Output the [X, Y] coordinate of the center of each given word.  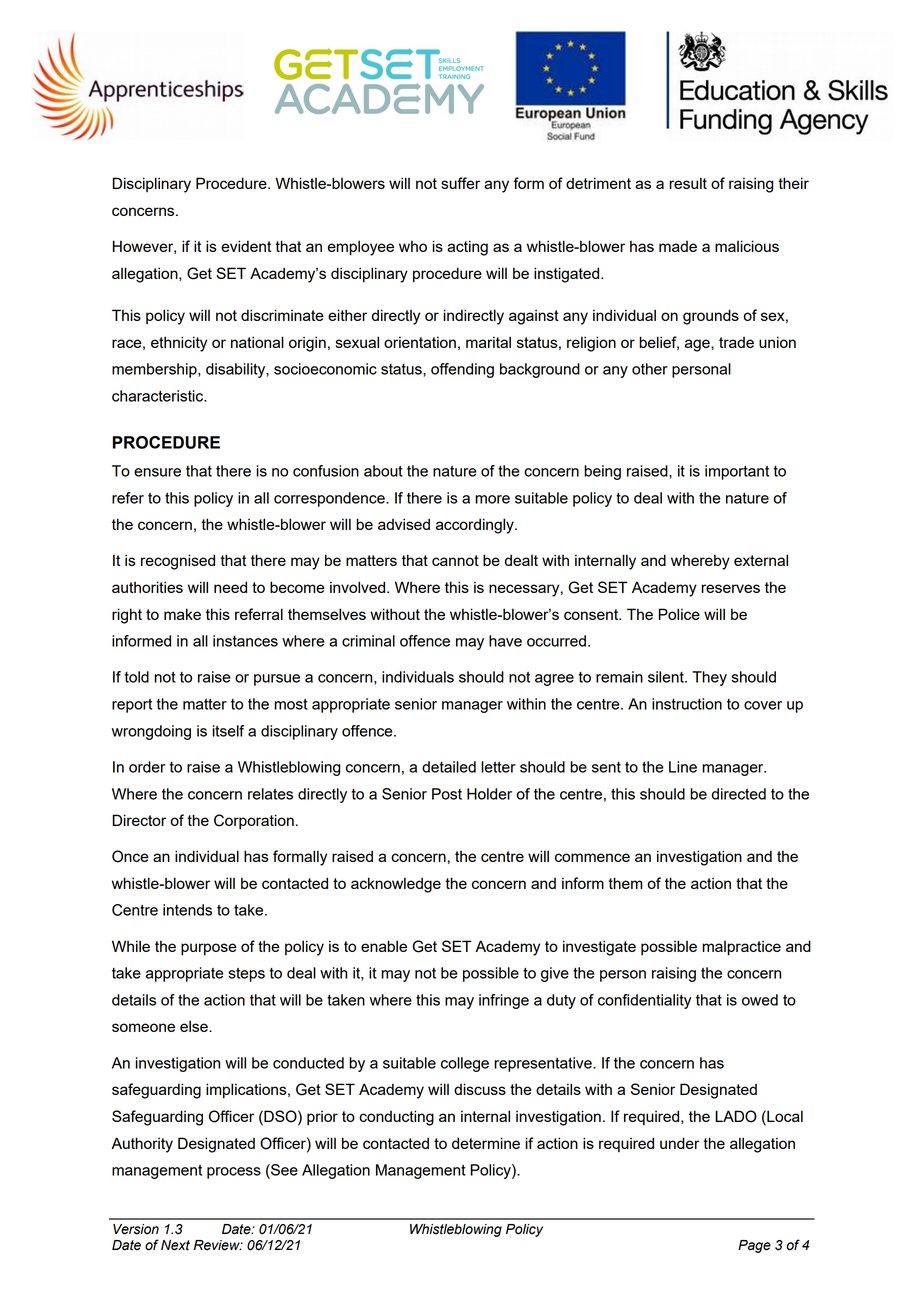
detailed [449, 767]
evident [246, 246]
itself [228, 731]
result [688, 183]
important [737, 472]
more [492, 499]
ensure [157, 472]
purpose [209, 949]
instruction [687, 704]
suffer [460, 183]
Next [175, 1245]
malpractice [741, 948]
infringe [504, 1001]
